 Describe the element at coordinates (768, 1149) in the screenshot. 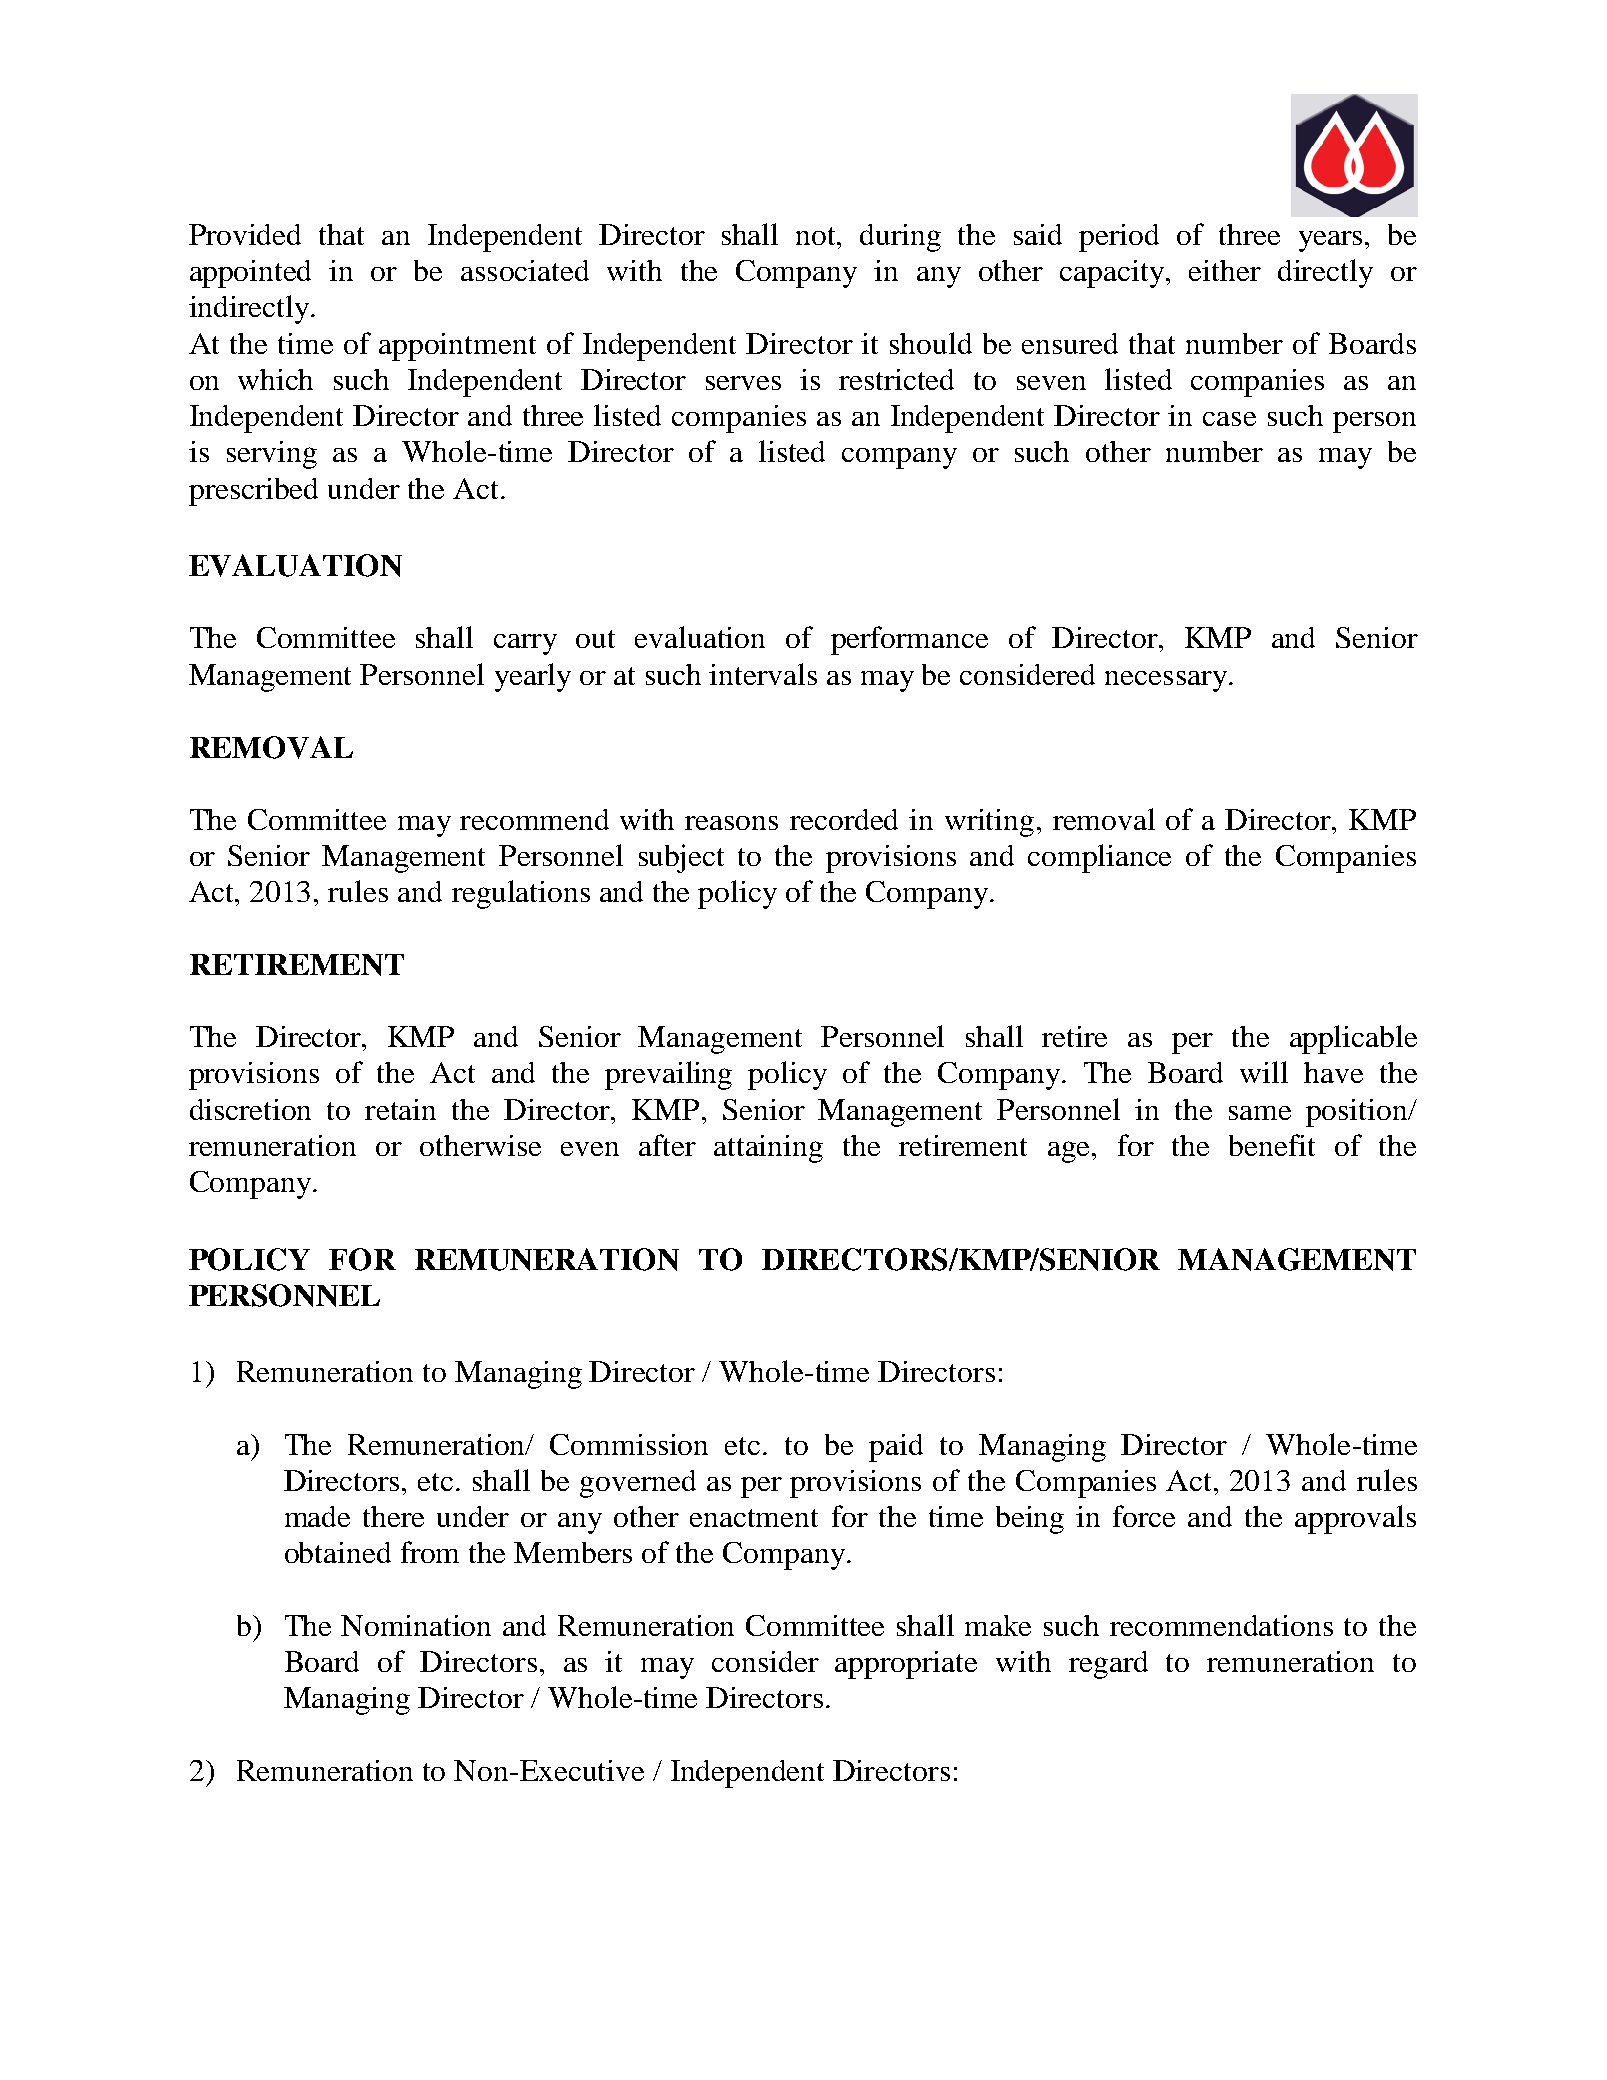

I see `attaining` at that location.
